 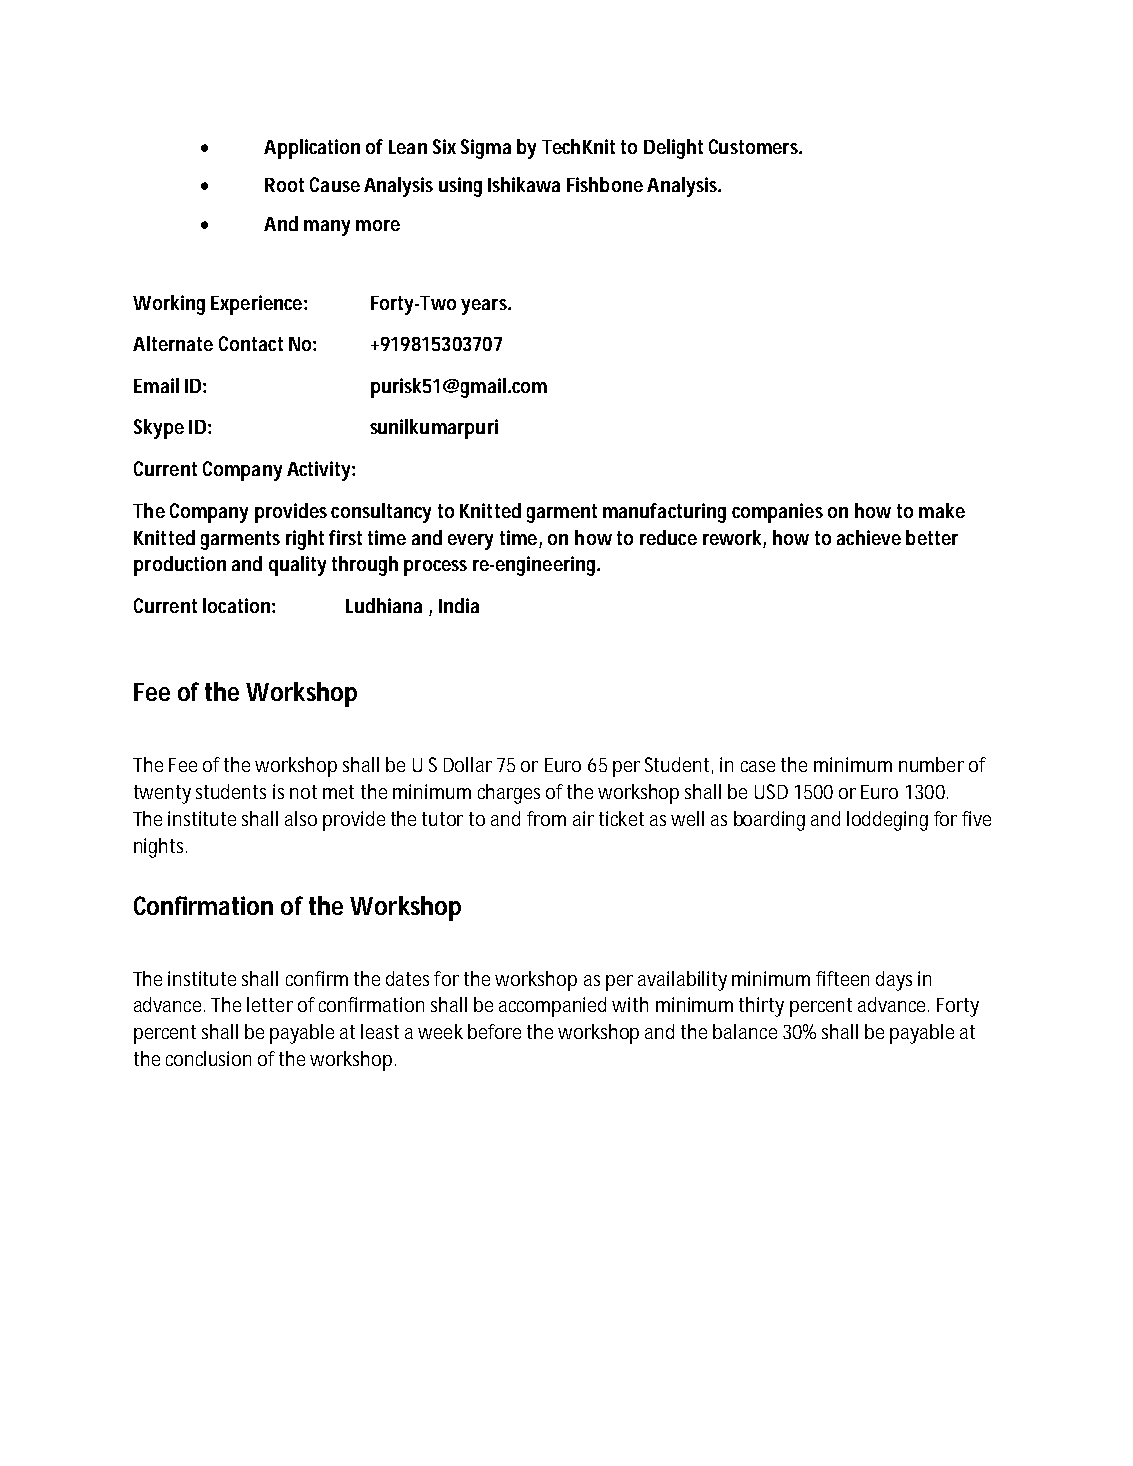 What do you see at coordinates (270, 1004) in the document?
I see `letter` at bounding box center [270, 1004].
